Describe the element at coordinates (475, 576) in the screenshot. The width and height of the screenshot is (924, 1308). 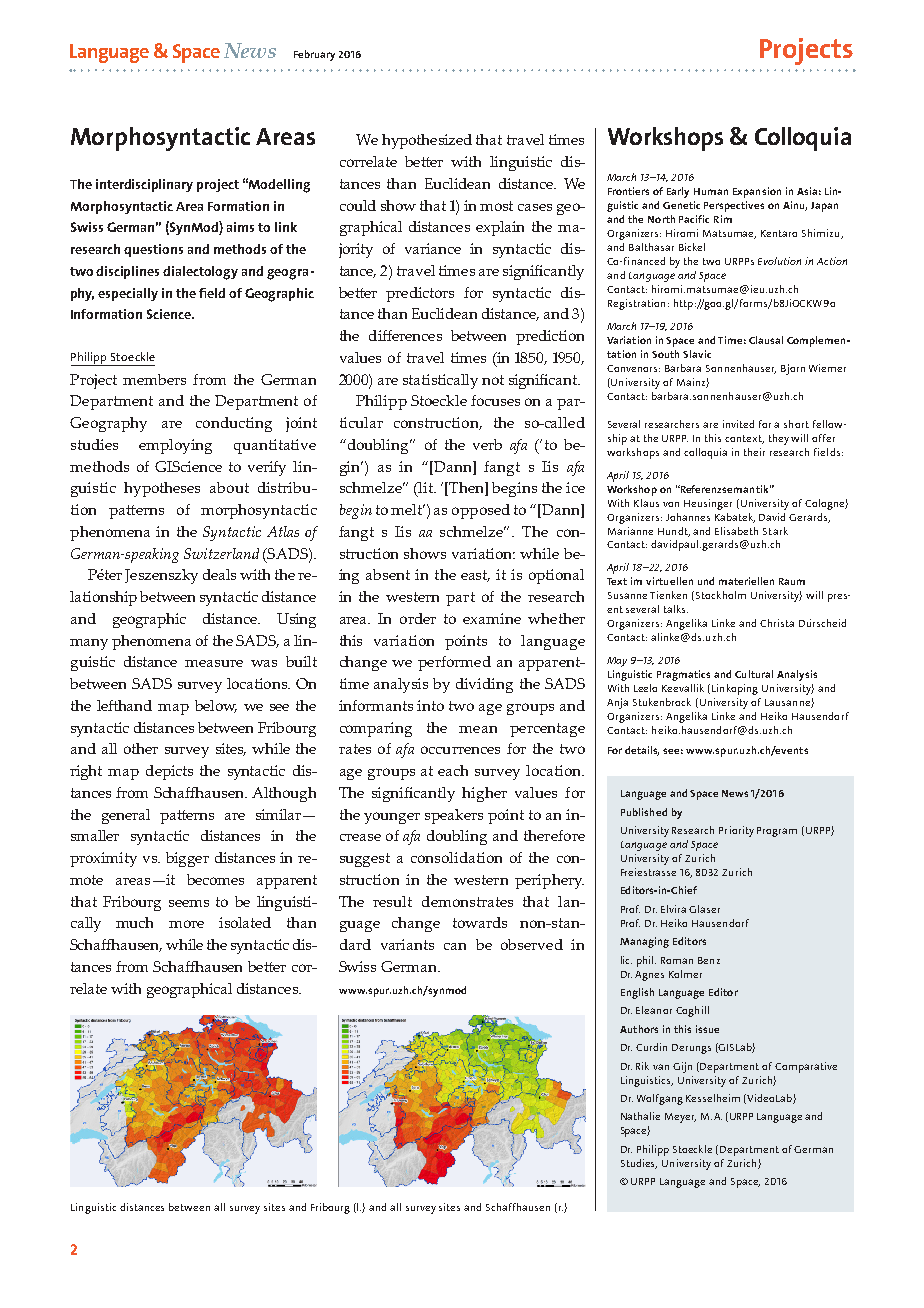
I see `east` at that location.
